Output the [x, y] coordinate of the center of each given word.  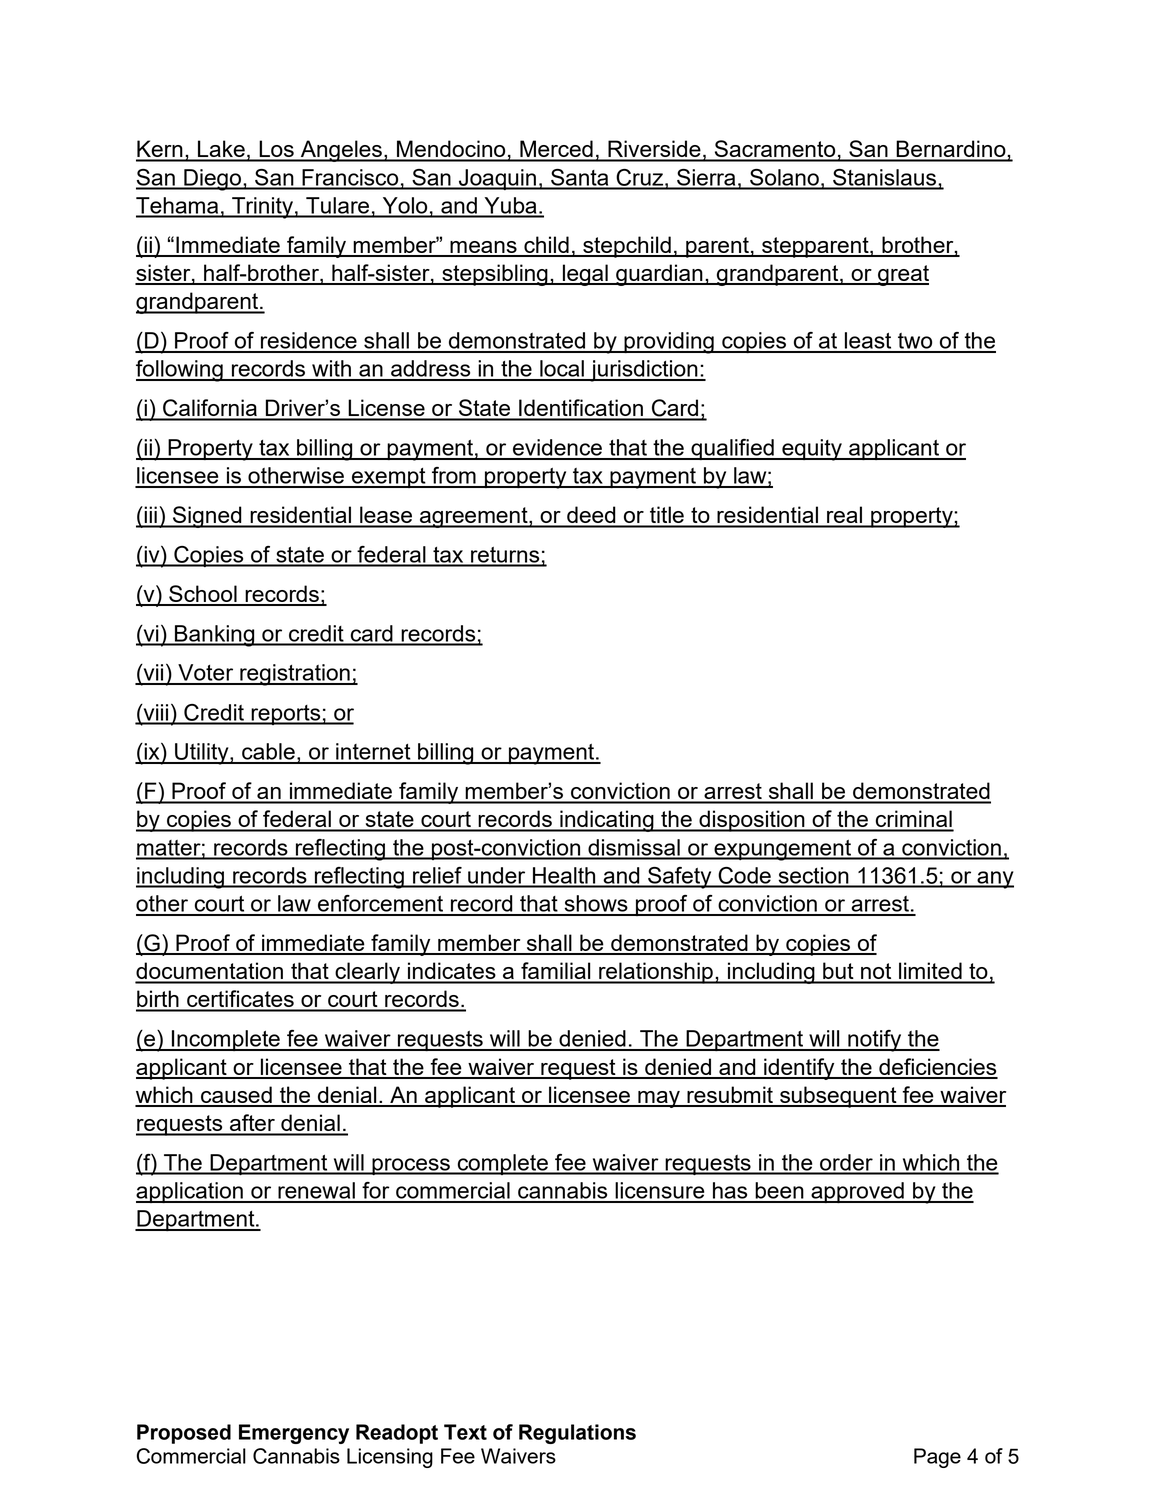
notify [875, 1041]
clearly [367, 973]
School [203, 595]
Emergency [294, 1434]
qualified [732, 449]
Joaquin [497, 179]
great [902, 275]
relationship [656, 973]
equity [812, 450]
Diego [212, 180]
